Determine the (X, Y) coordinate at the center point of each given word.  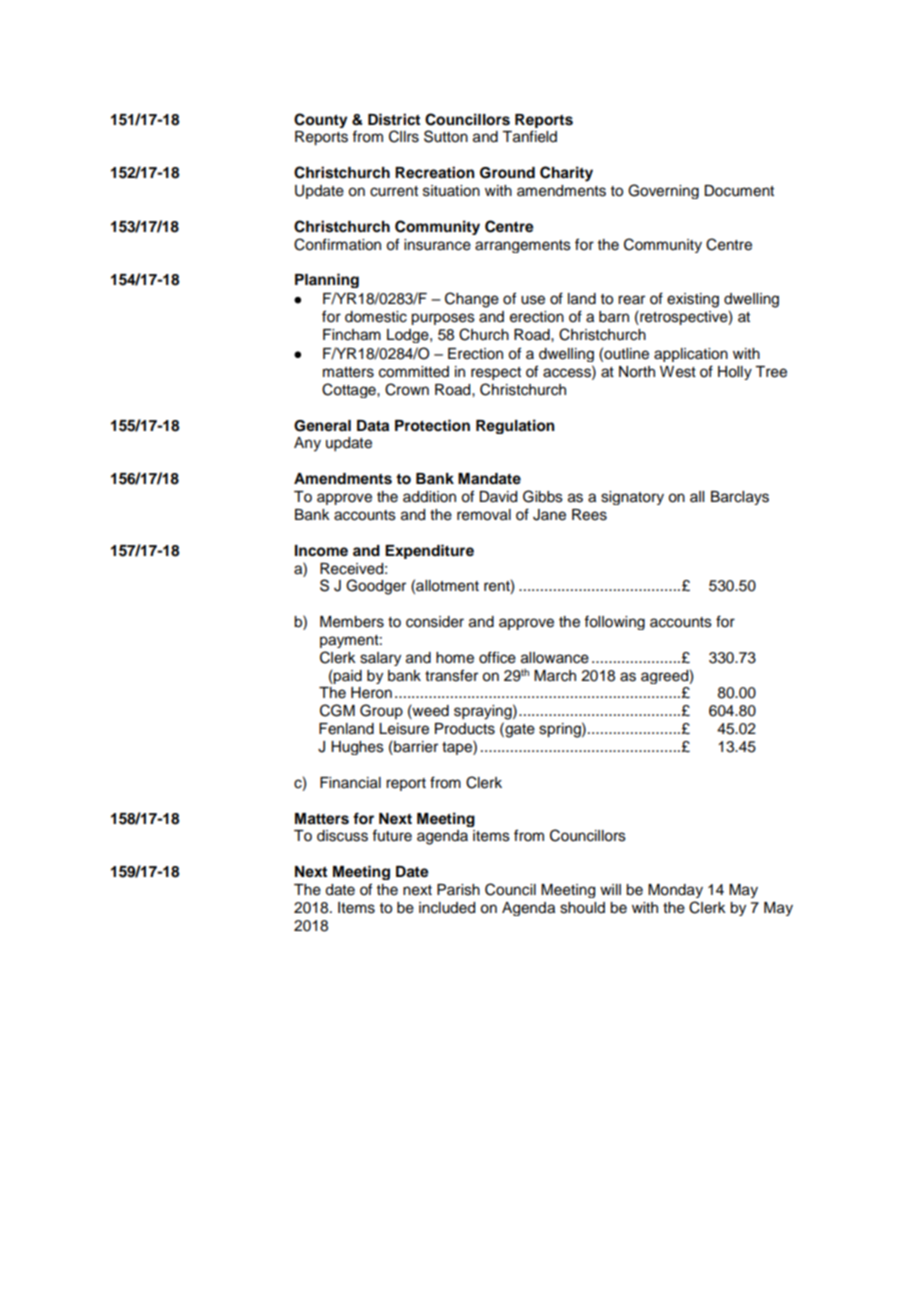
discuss (342, 836)
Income (321, 551)
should (582, 908)
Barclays (740, 498)
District (394, 119)
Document (739, 191)
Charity (566, 174)
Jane (549, 515)
